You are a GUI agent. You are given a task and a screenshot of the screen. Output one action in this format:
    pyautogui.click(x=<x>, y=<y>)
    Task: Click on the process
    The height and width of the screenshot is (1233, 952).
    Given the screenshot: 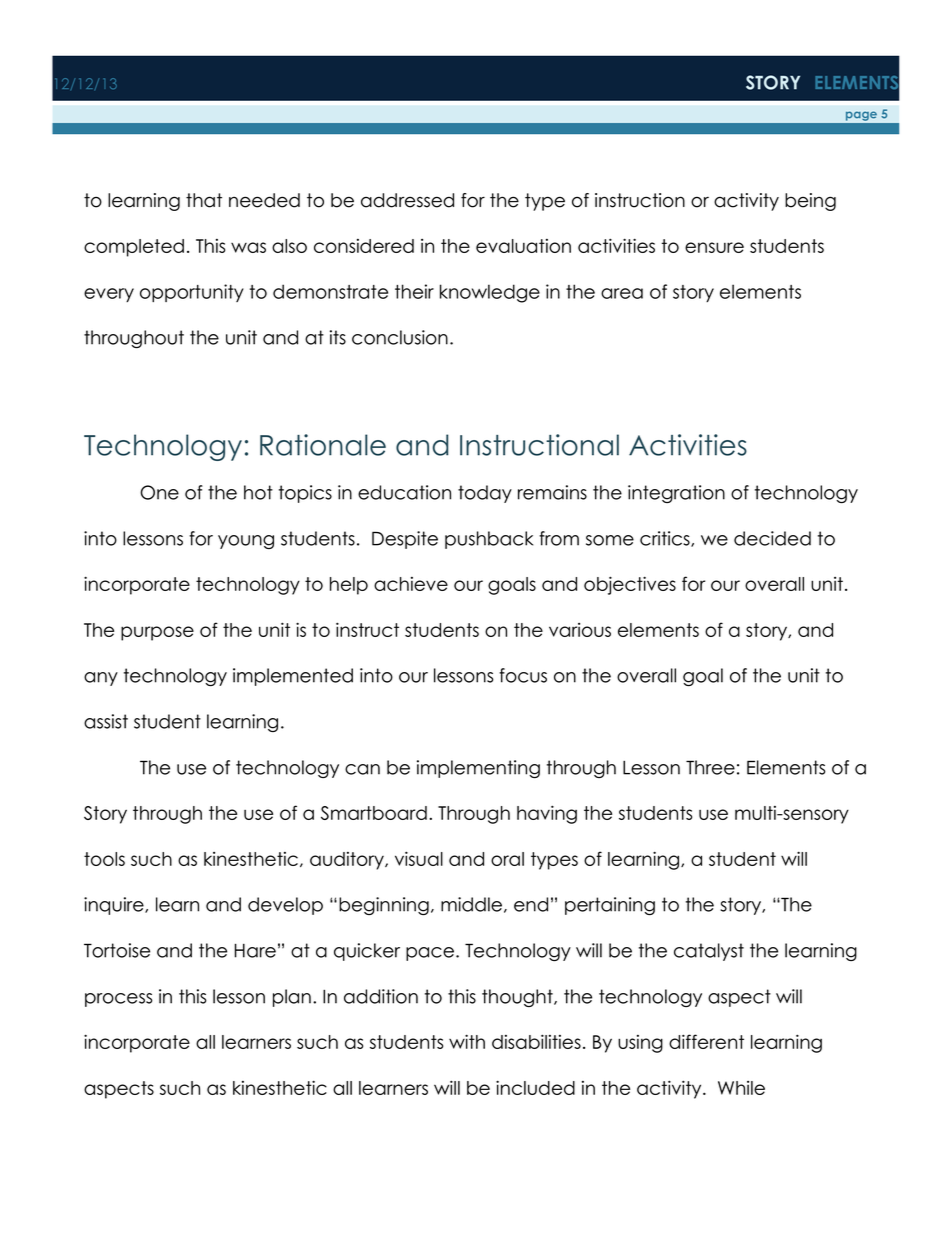 What is the action you would take?
    pyautogui.click(x=119, y=1000)
